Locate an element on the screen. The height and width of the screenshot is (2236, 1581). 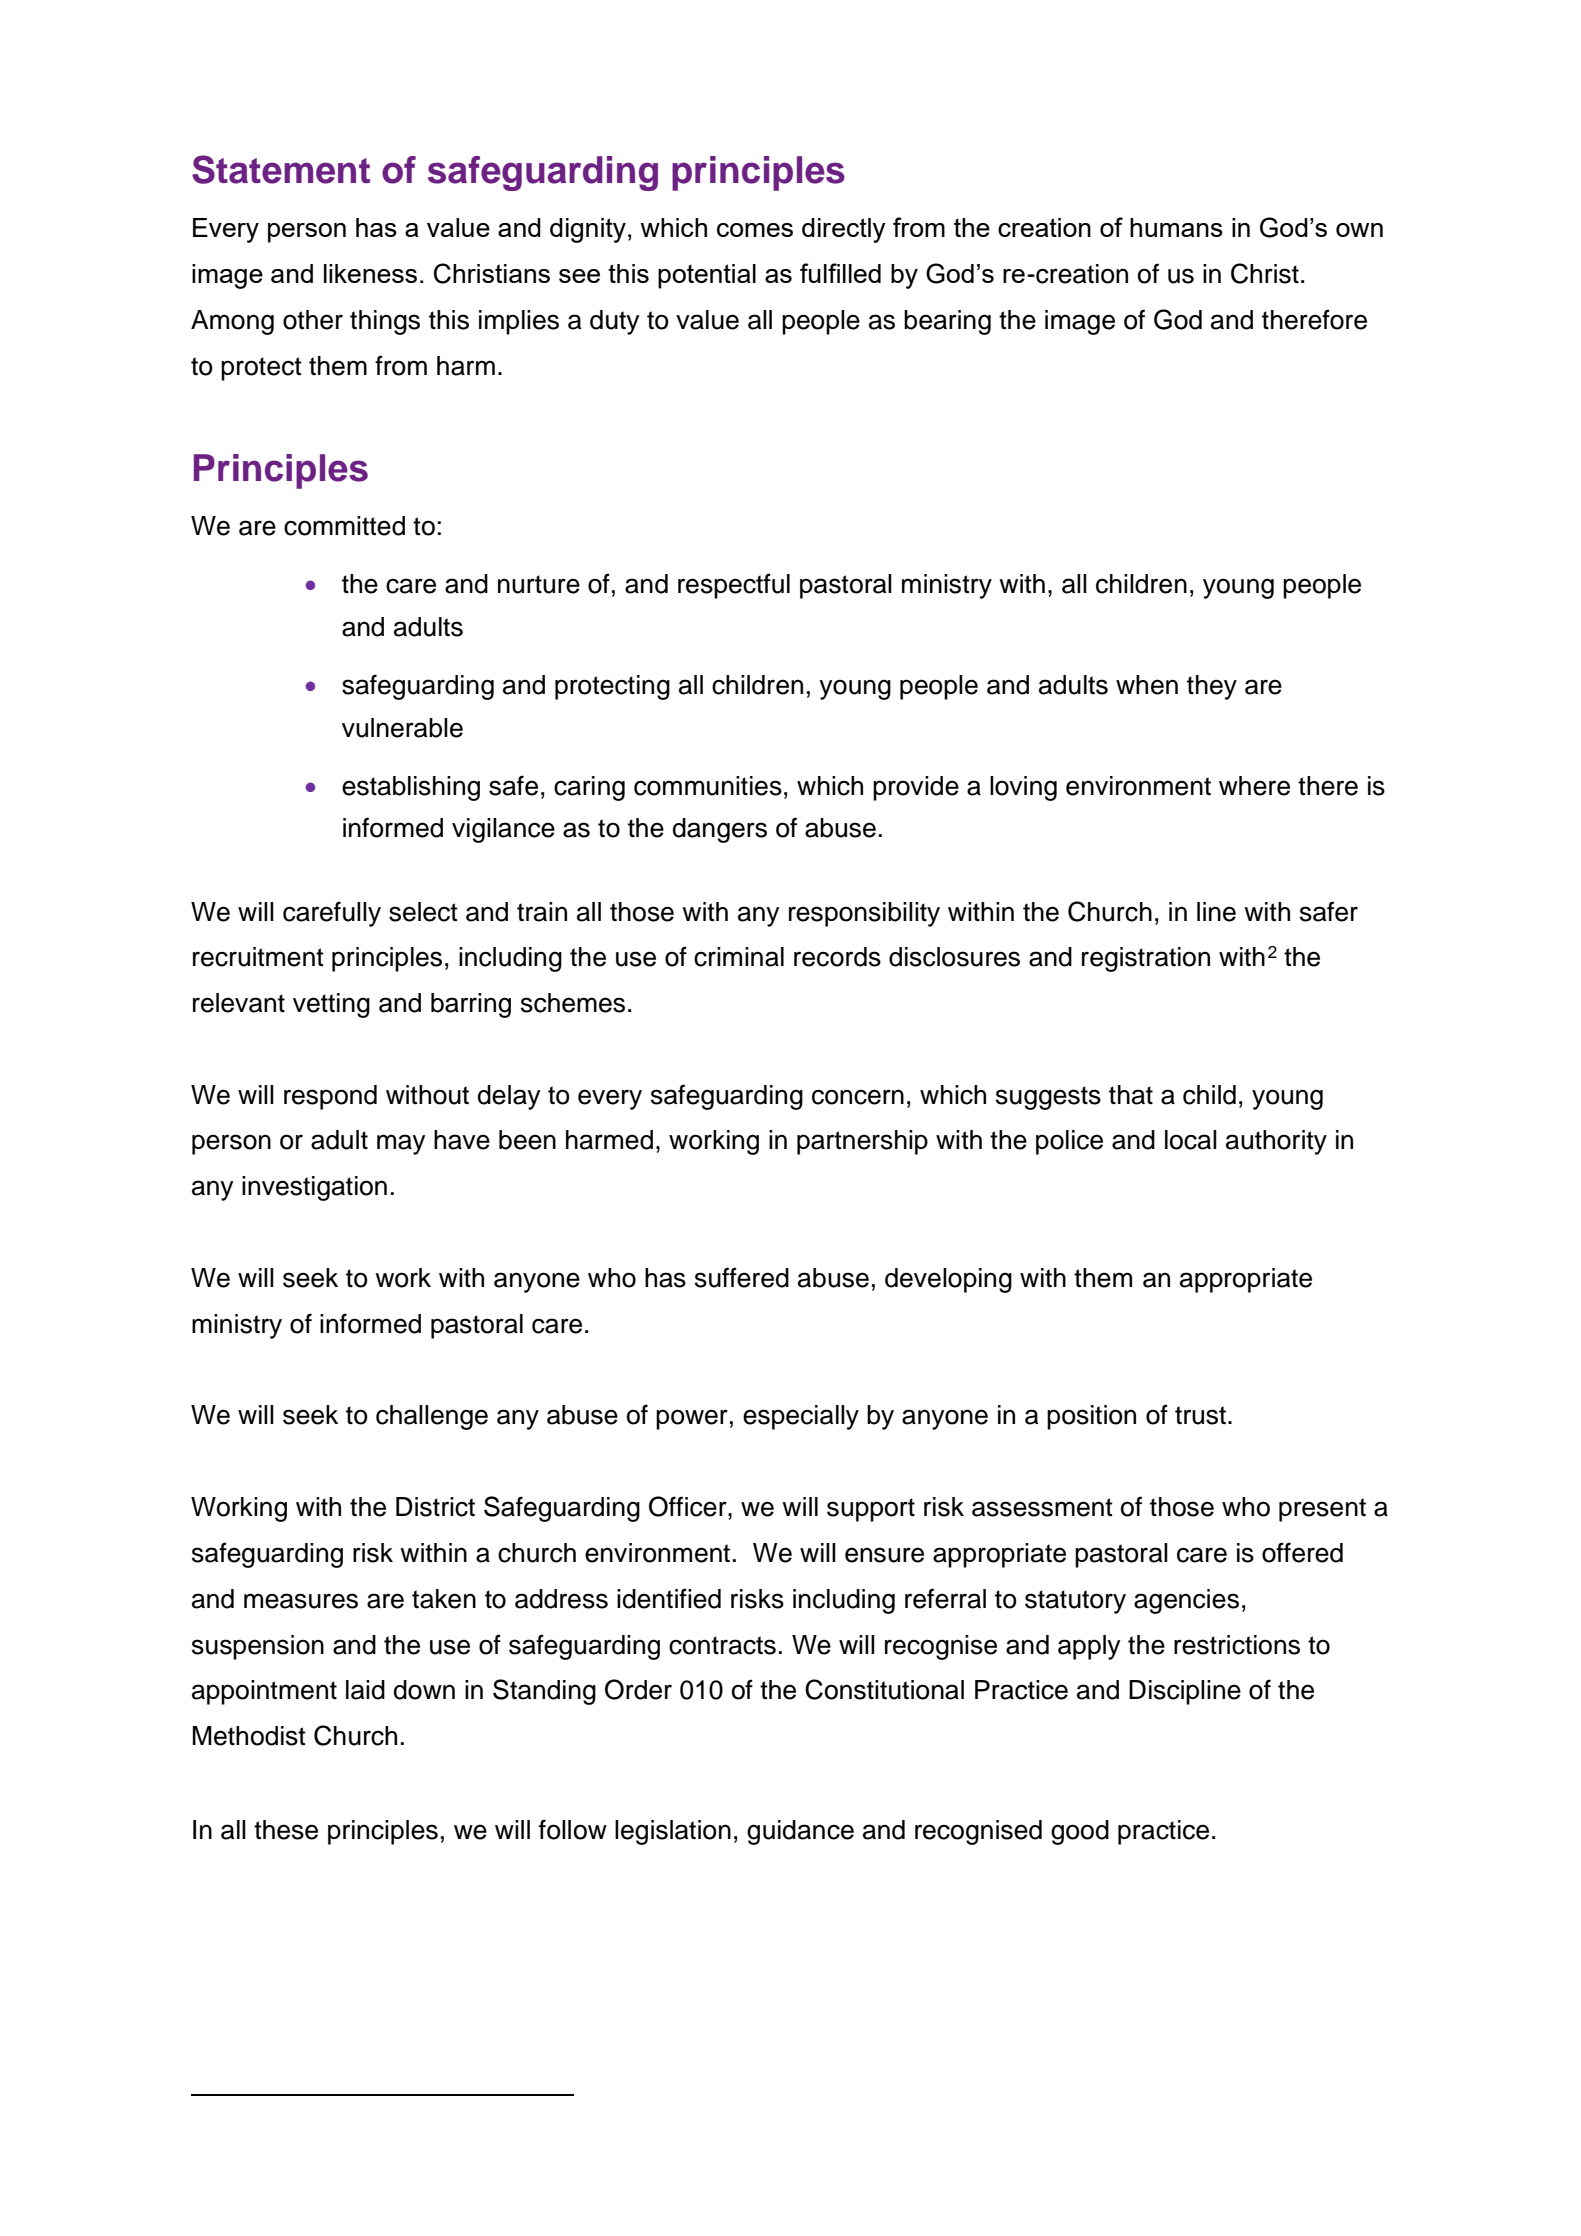
good is located at coordinates (1080, 1832).
